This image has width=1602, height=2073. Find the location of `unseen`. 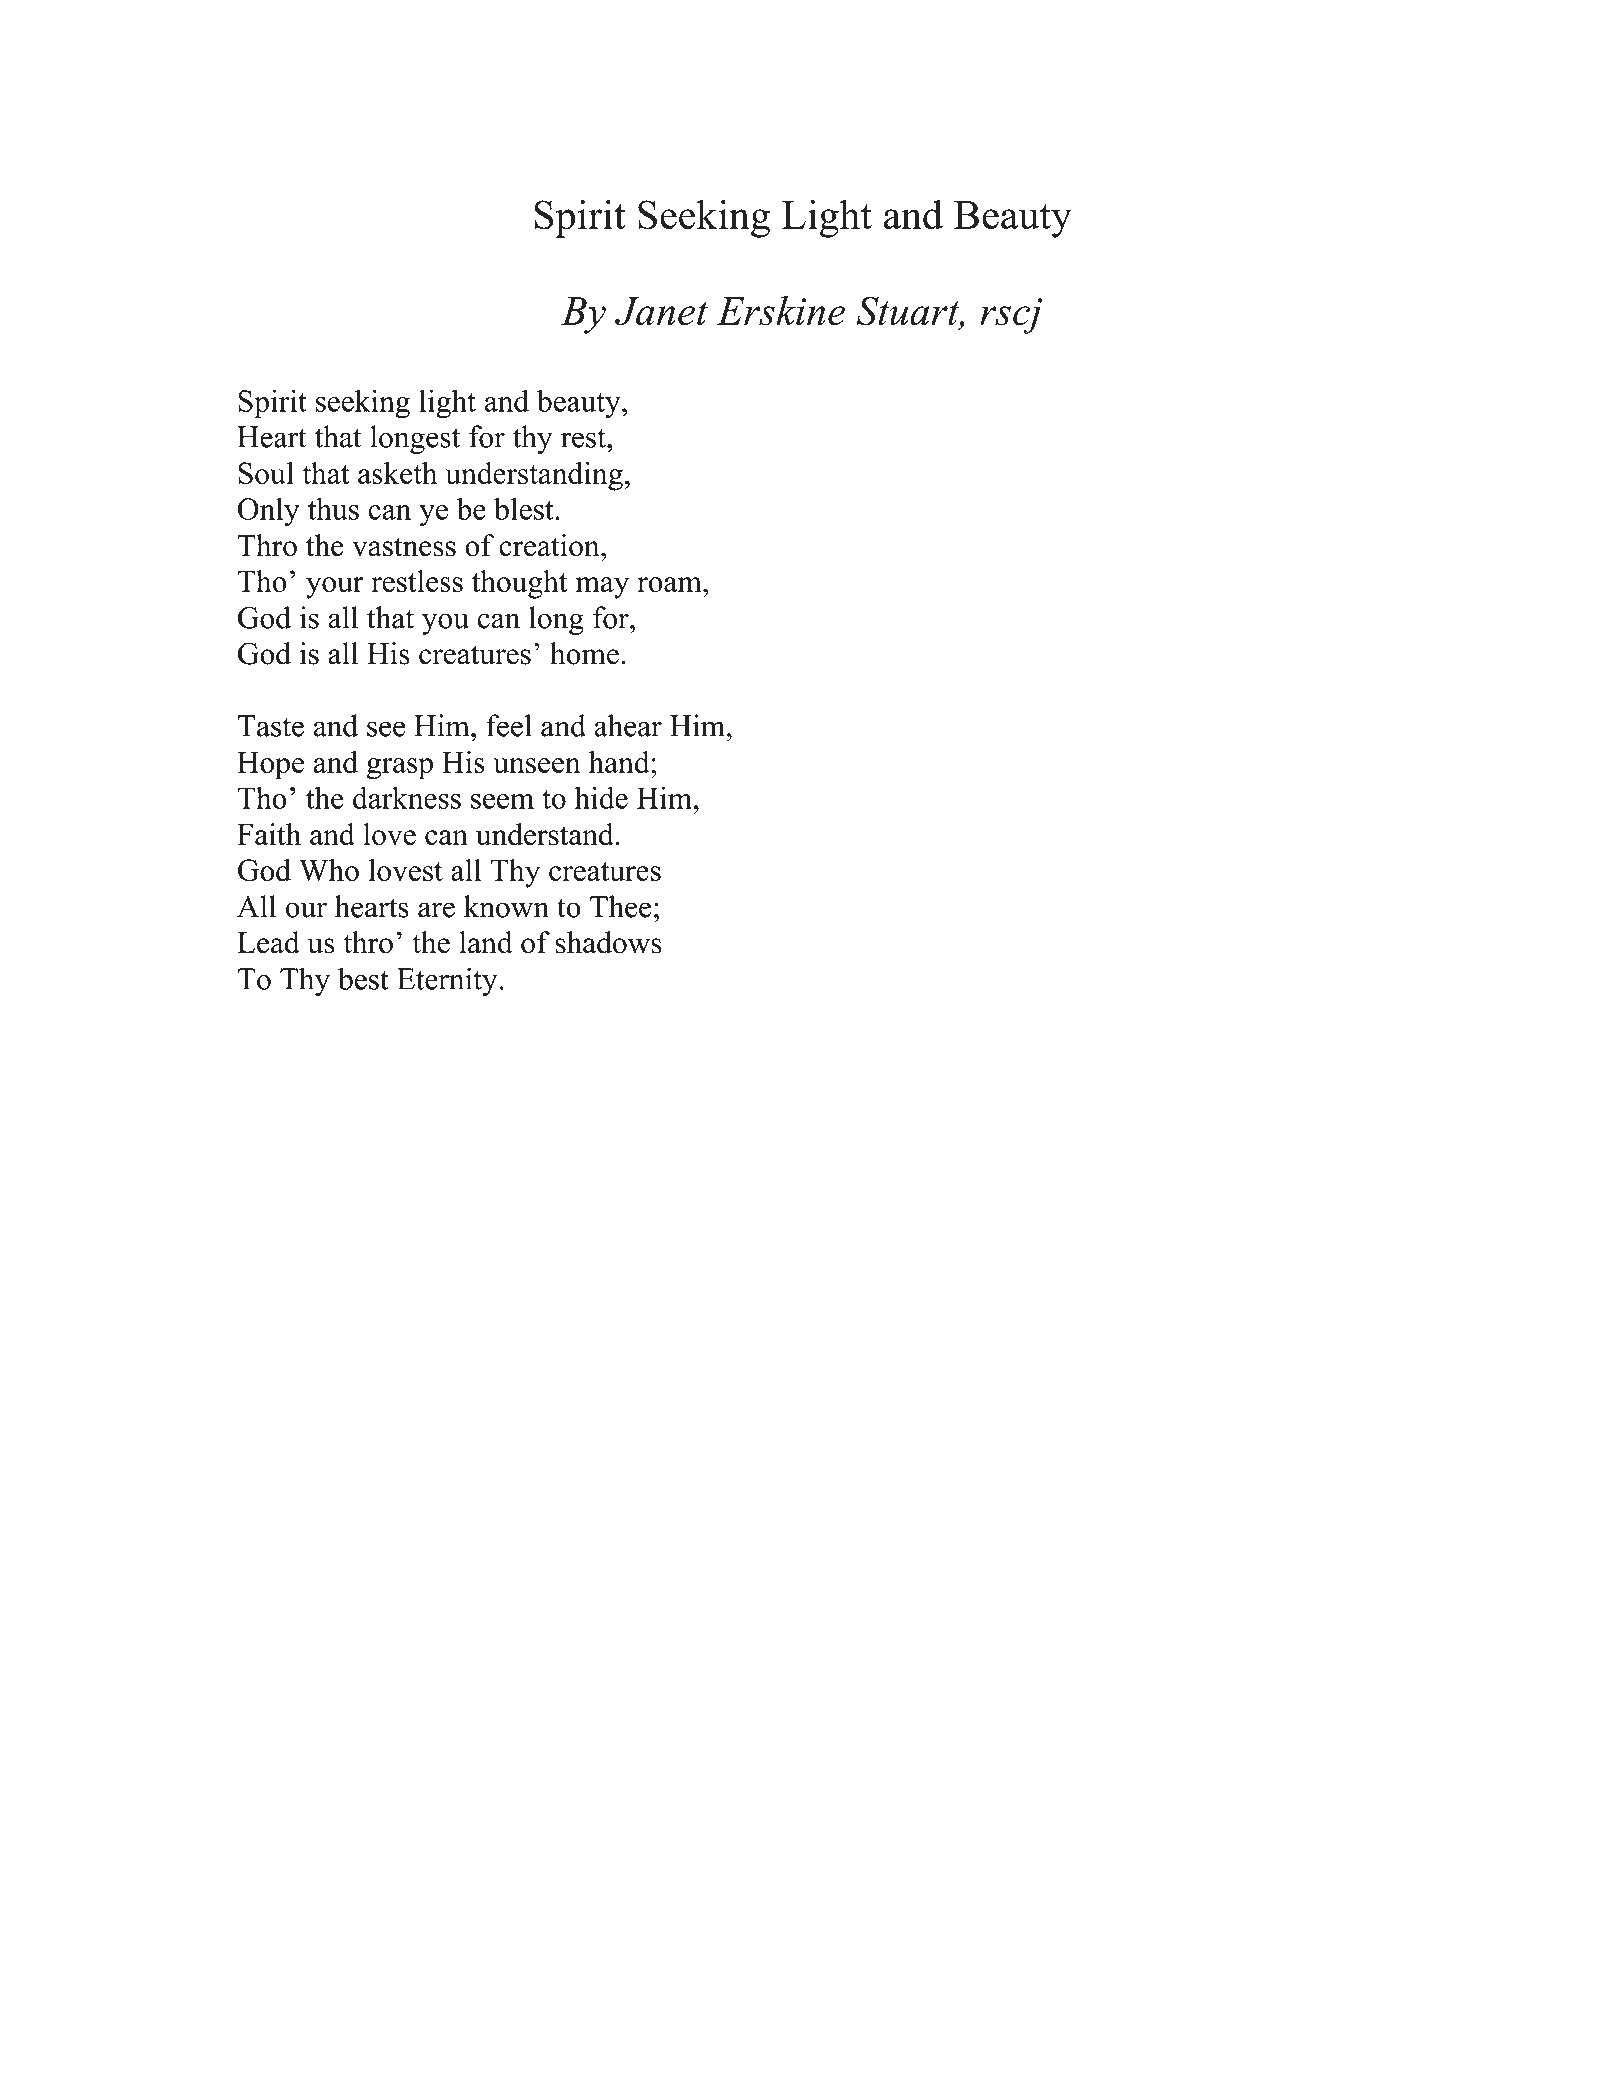

unseen is located at coordinates (537, 765).
